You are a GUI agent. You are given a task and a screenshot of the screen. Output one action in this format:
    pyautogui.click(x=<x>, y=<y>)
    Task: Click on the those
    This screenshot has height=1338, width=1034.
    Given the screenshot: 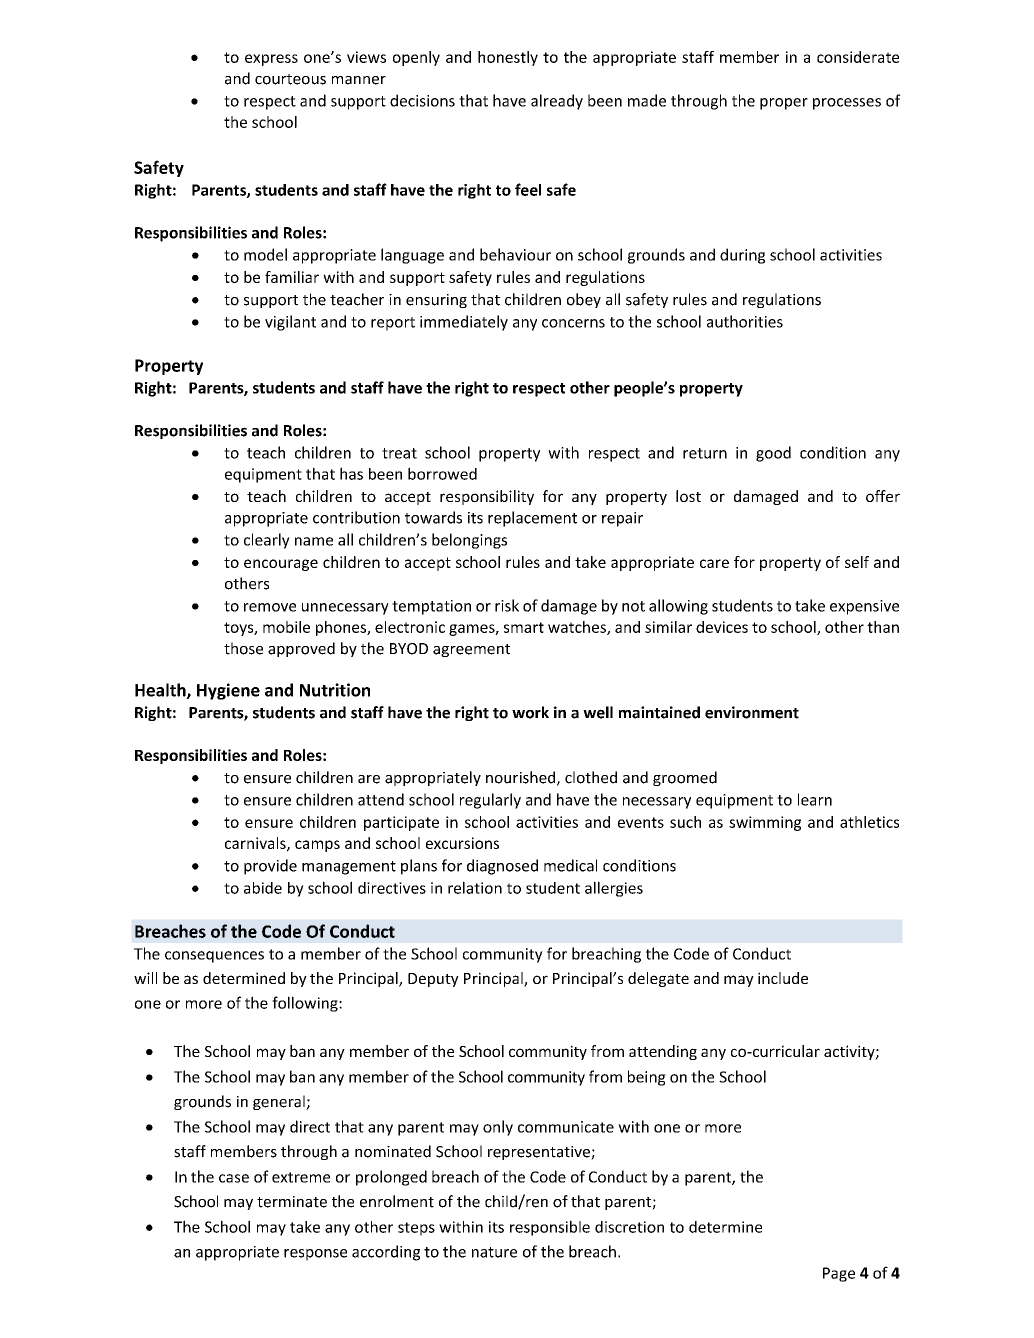 What is the action you would take?
    pyautogui.click(x=243, y=648)
